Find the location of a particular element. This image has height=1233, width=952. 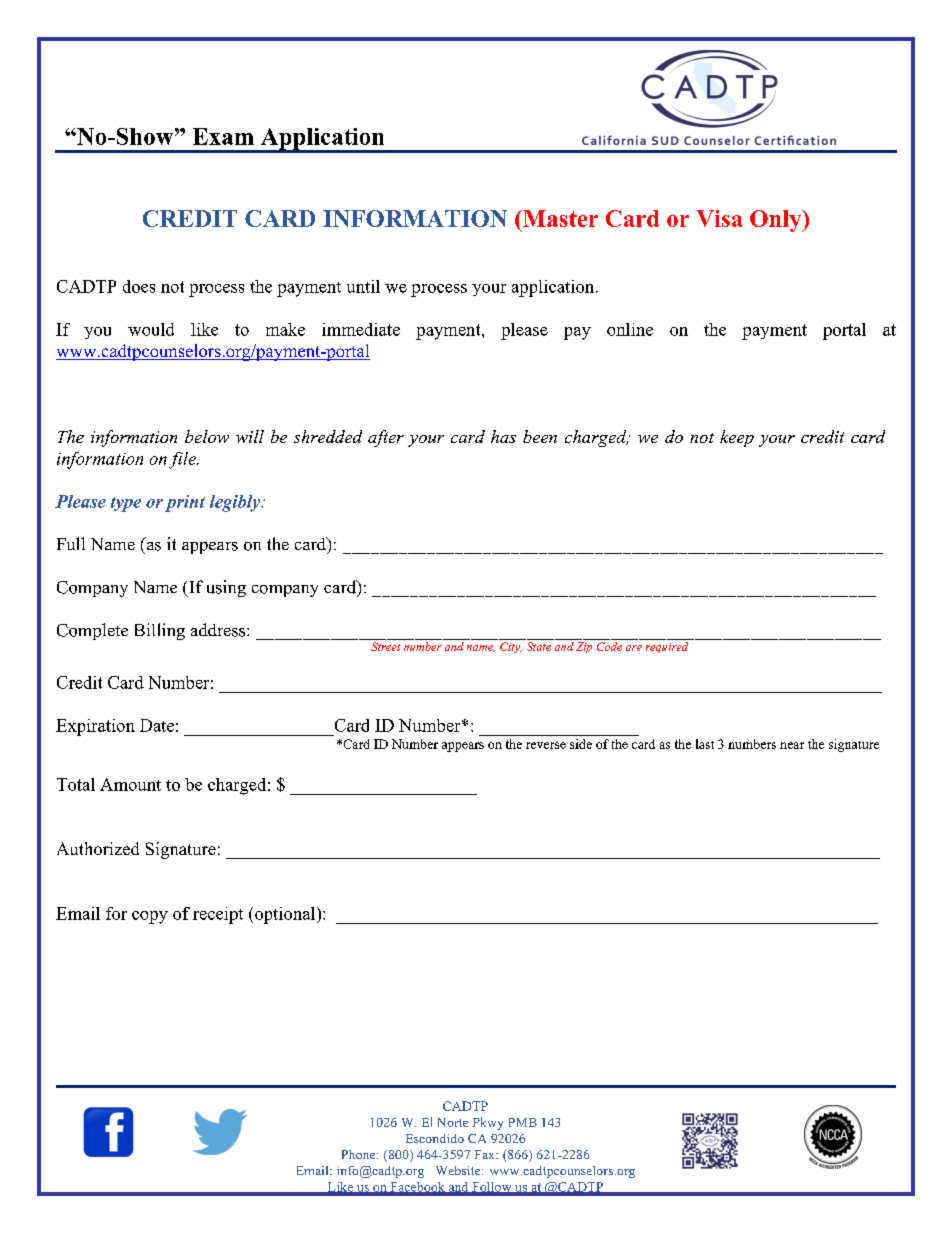

Exam is located at coordinates (223, 136).
